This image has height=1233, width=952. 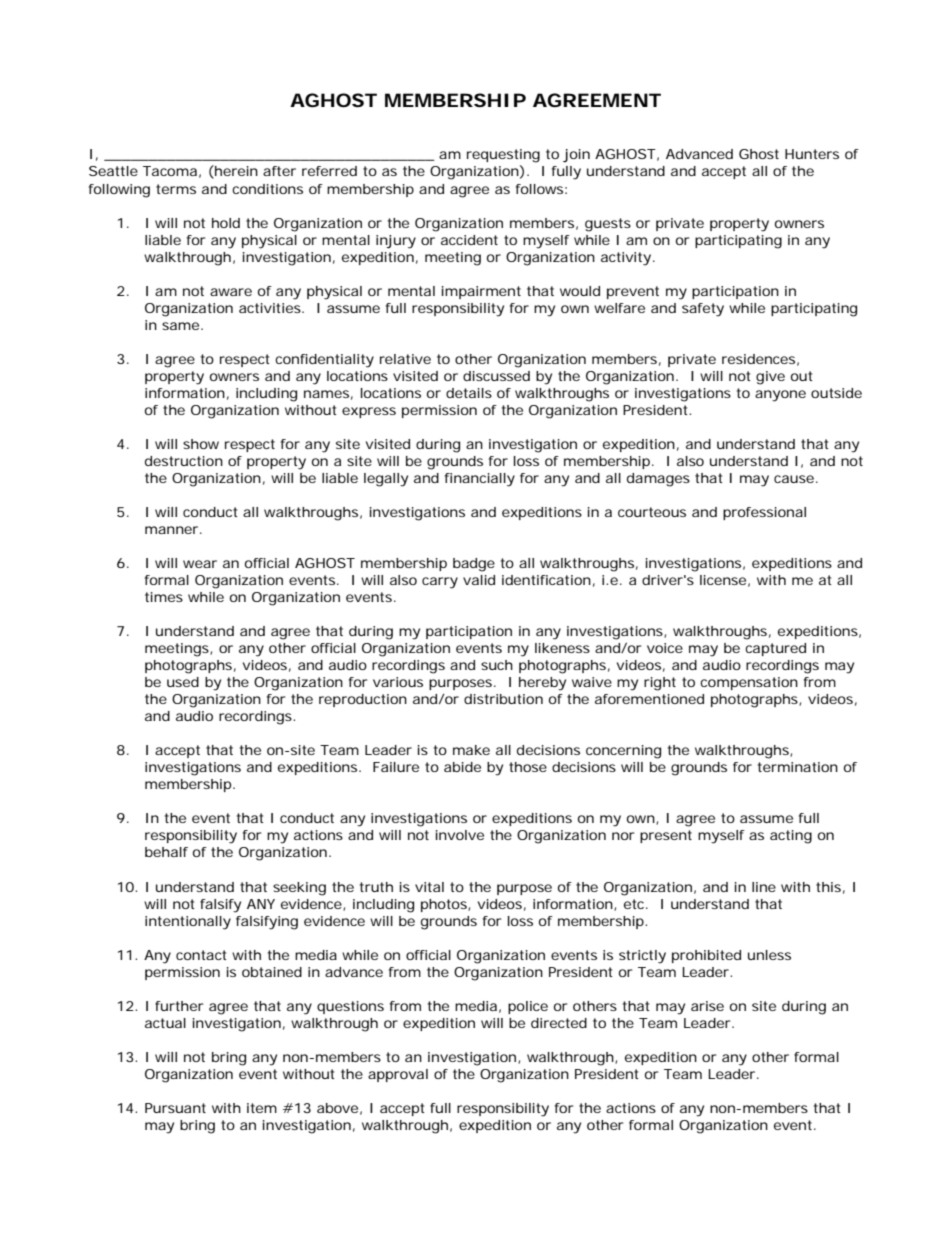 I want to click on involve, so click(x=460, y=835).
